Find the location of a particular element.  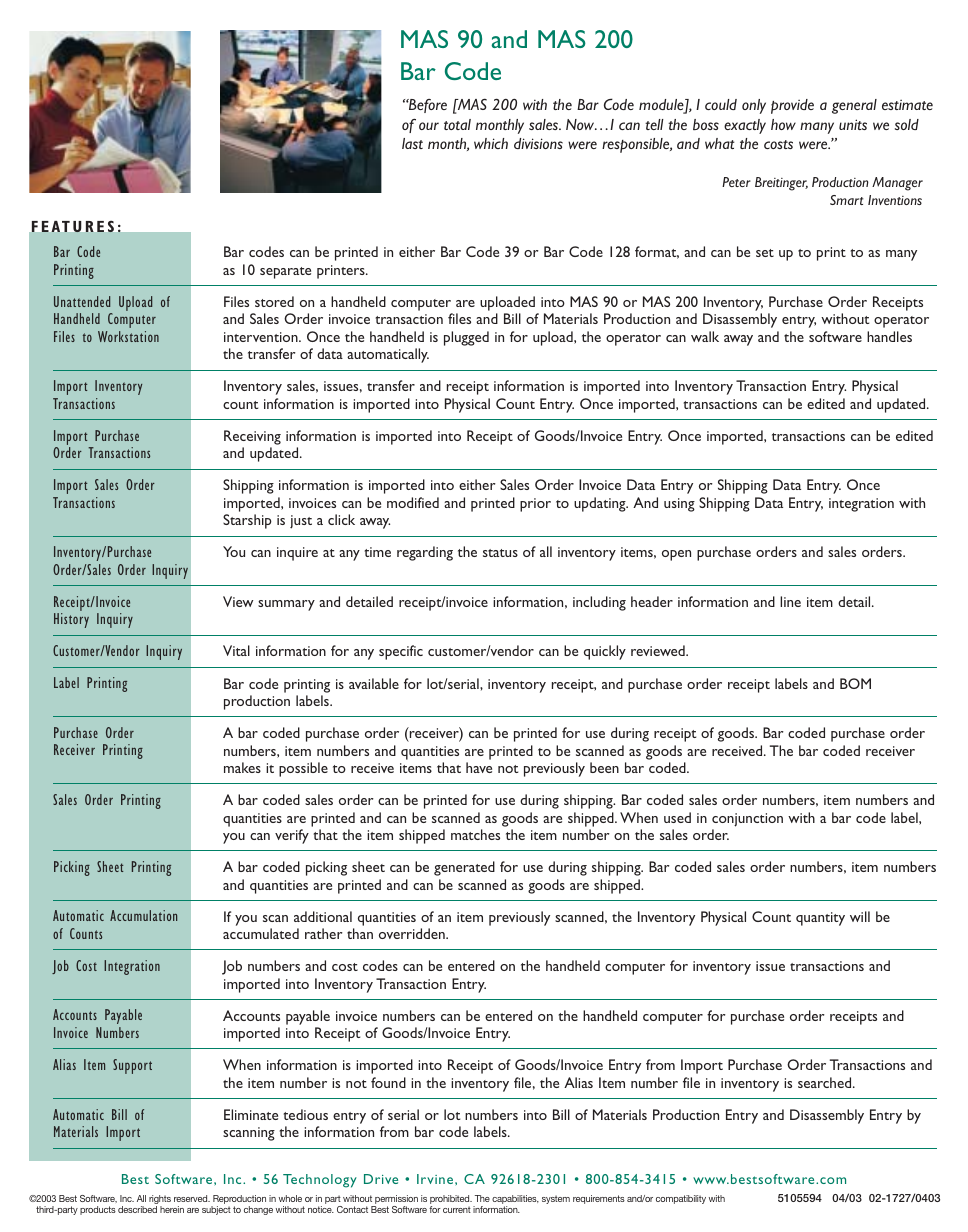

makes is located at coordinates (242, 767).
